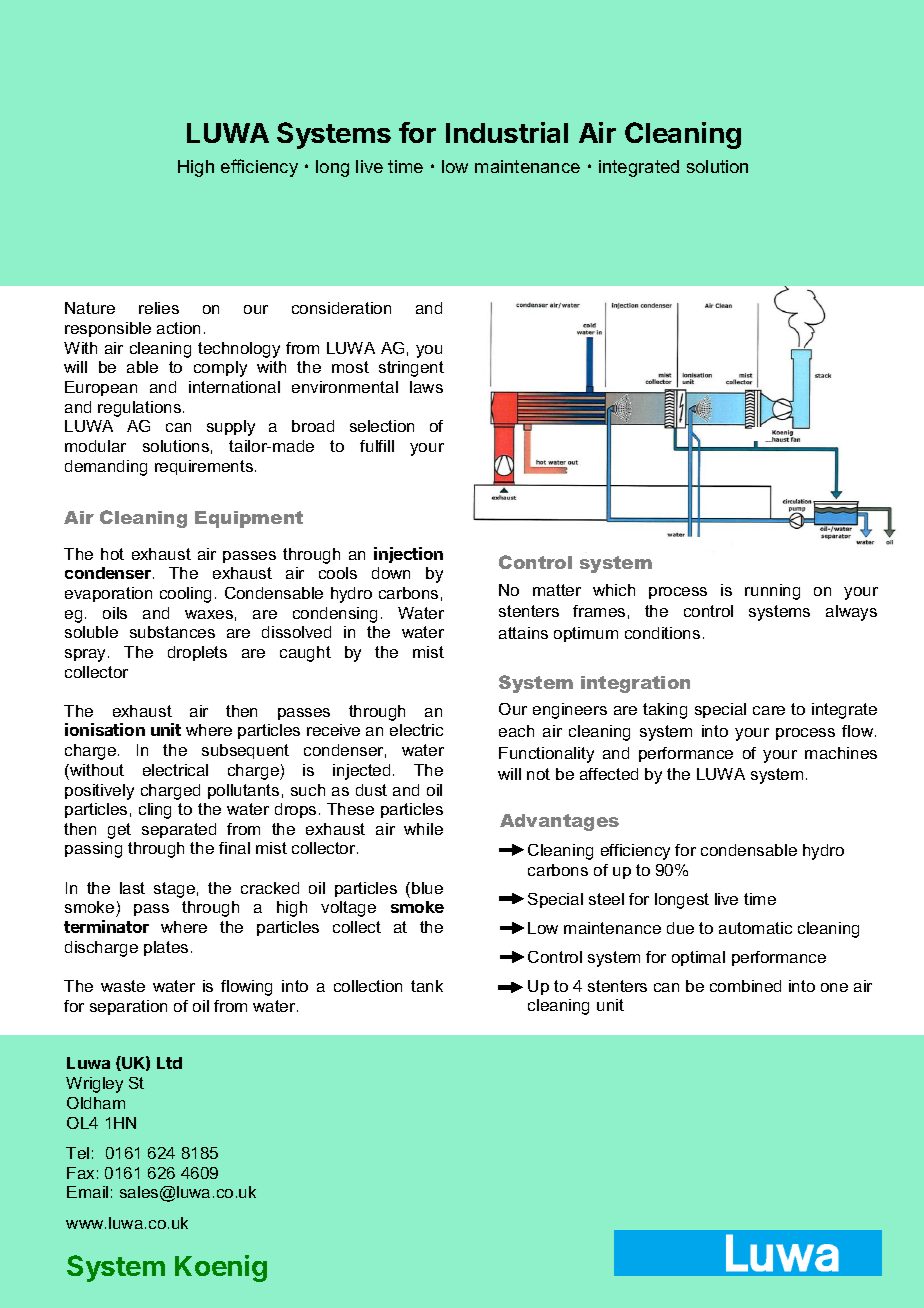  Describe the element at coordinates (178, 328) in the screenshot. I see `action` at that location.
